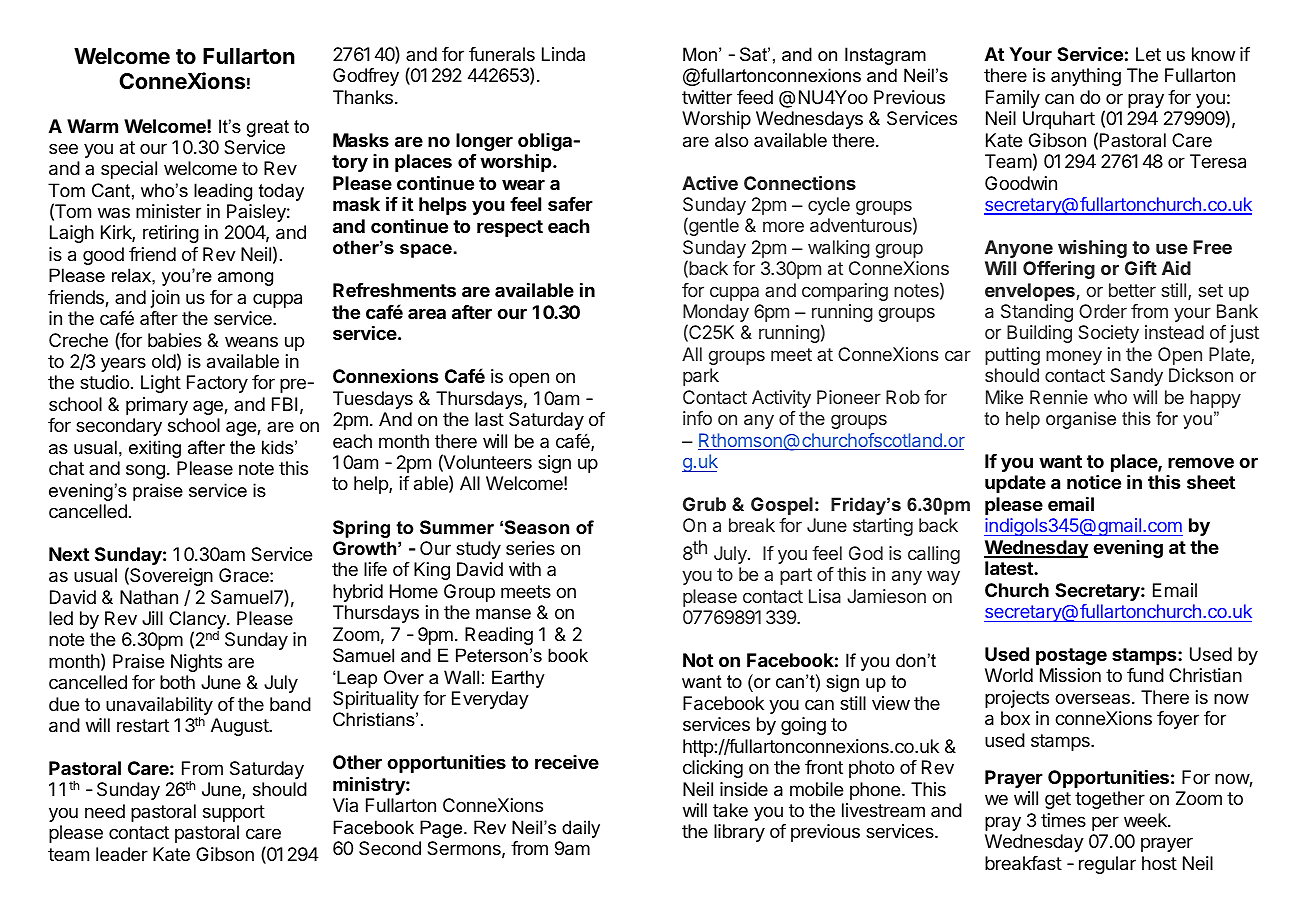  Describe the element at coordinates (707, 97) in the screenshot. I see `twitter` at that location.
